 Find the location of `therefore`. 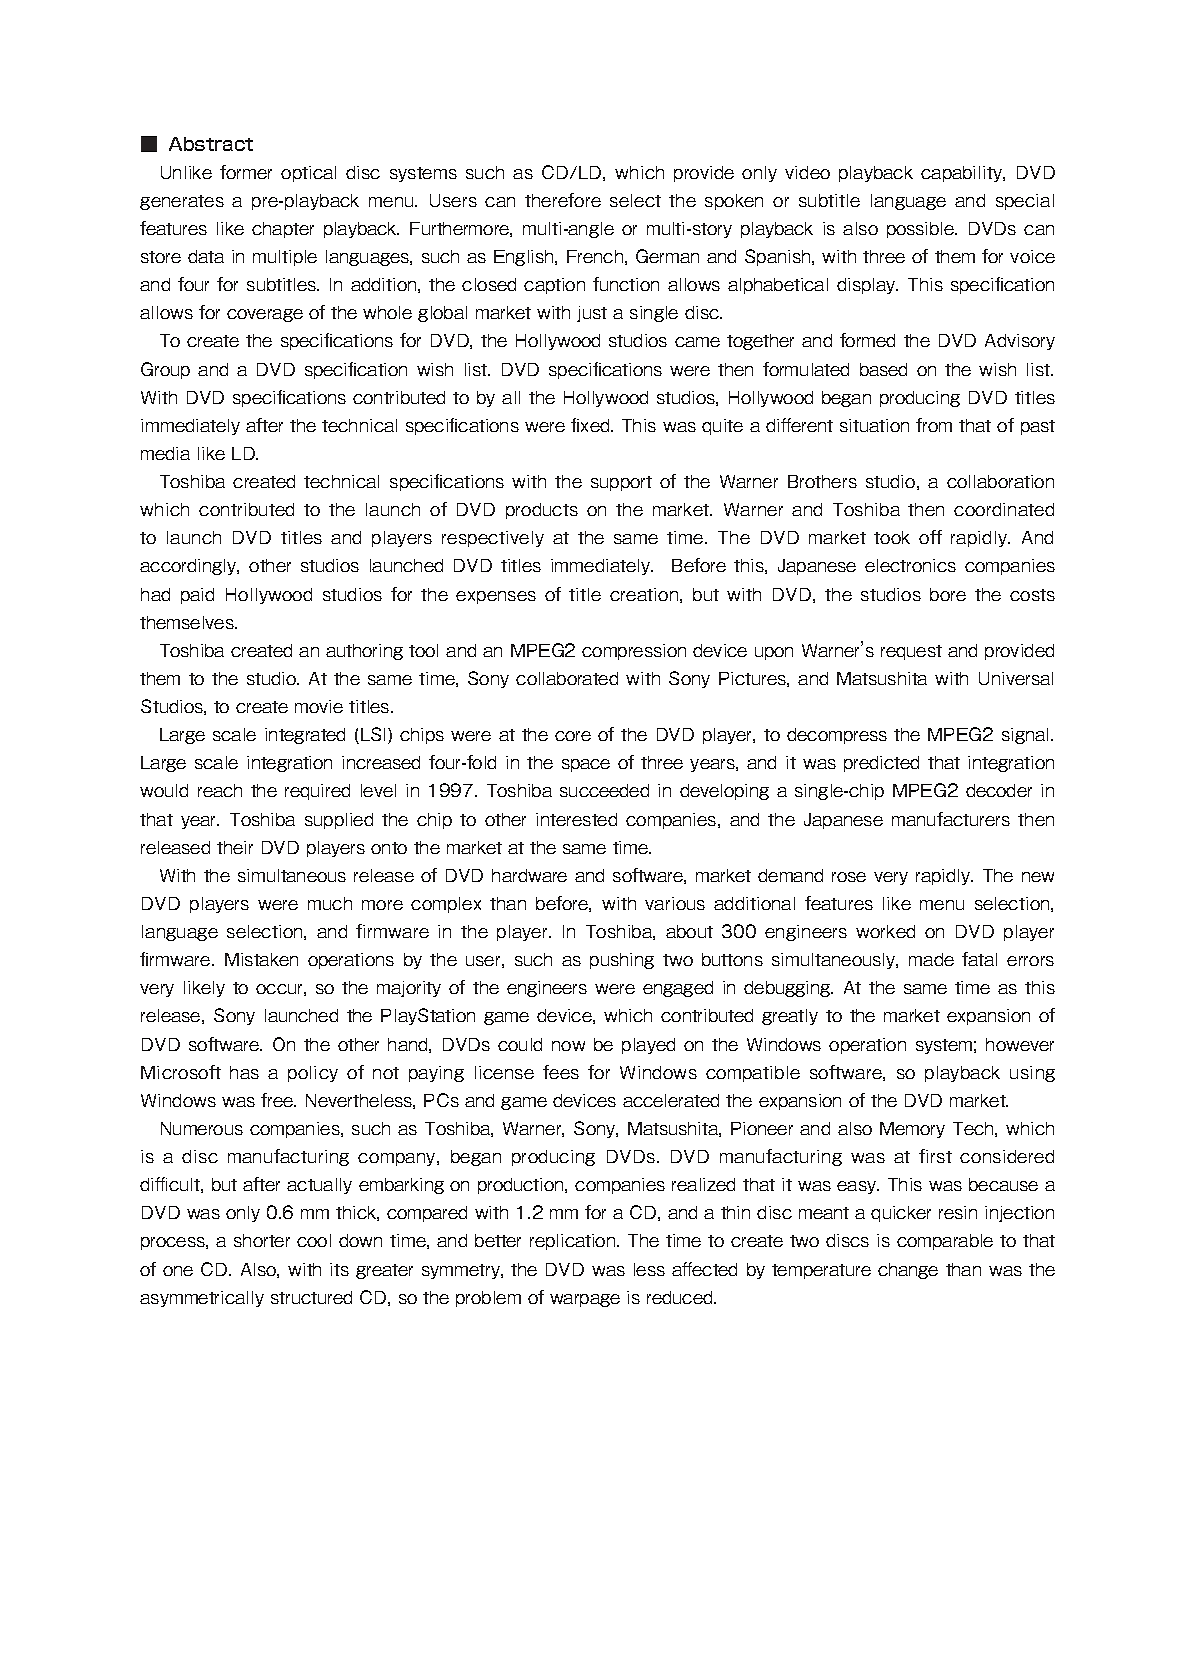

therefore is located at coordinates (563, 200).
